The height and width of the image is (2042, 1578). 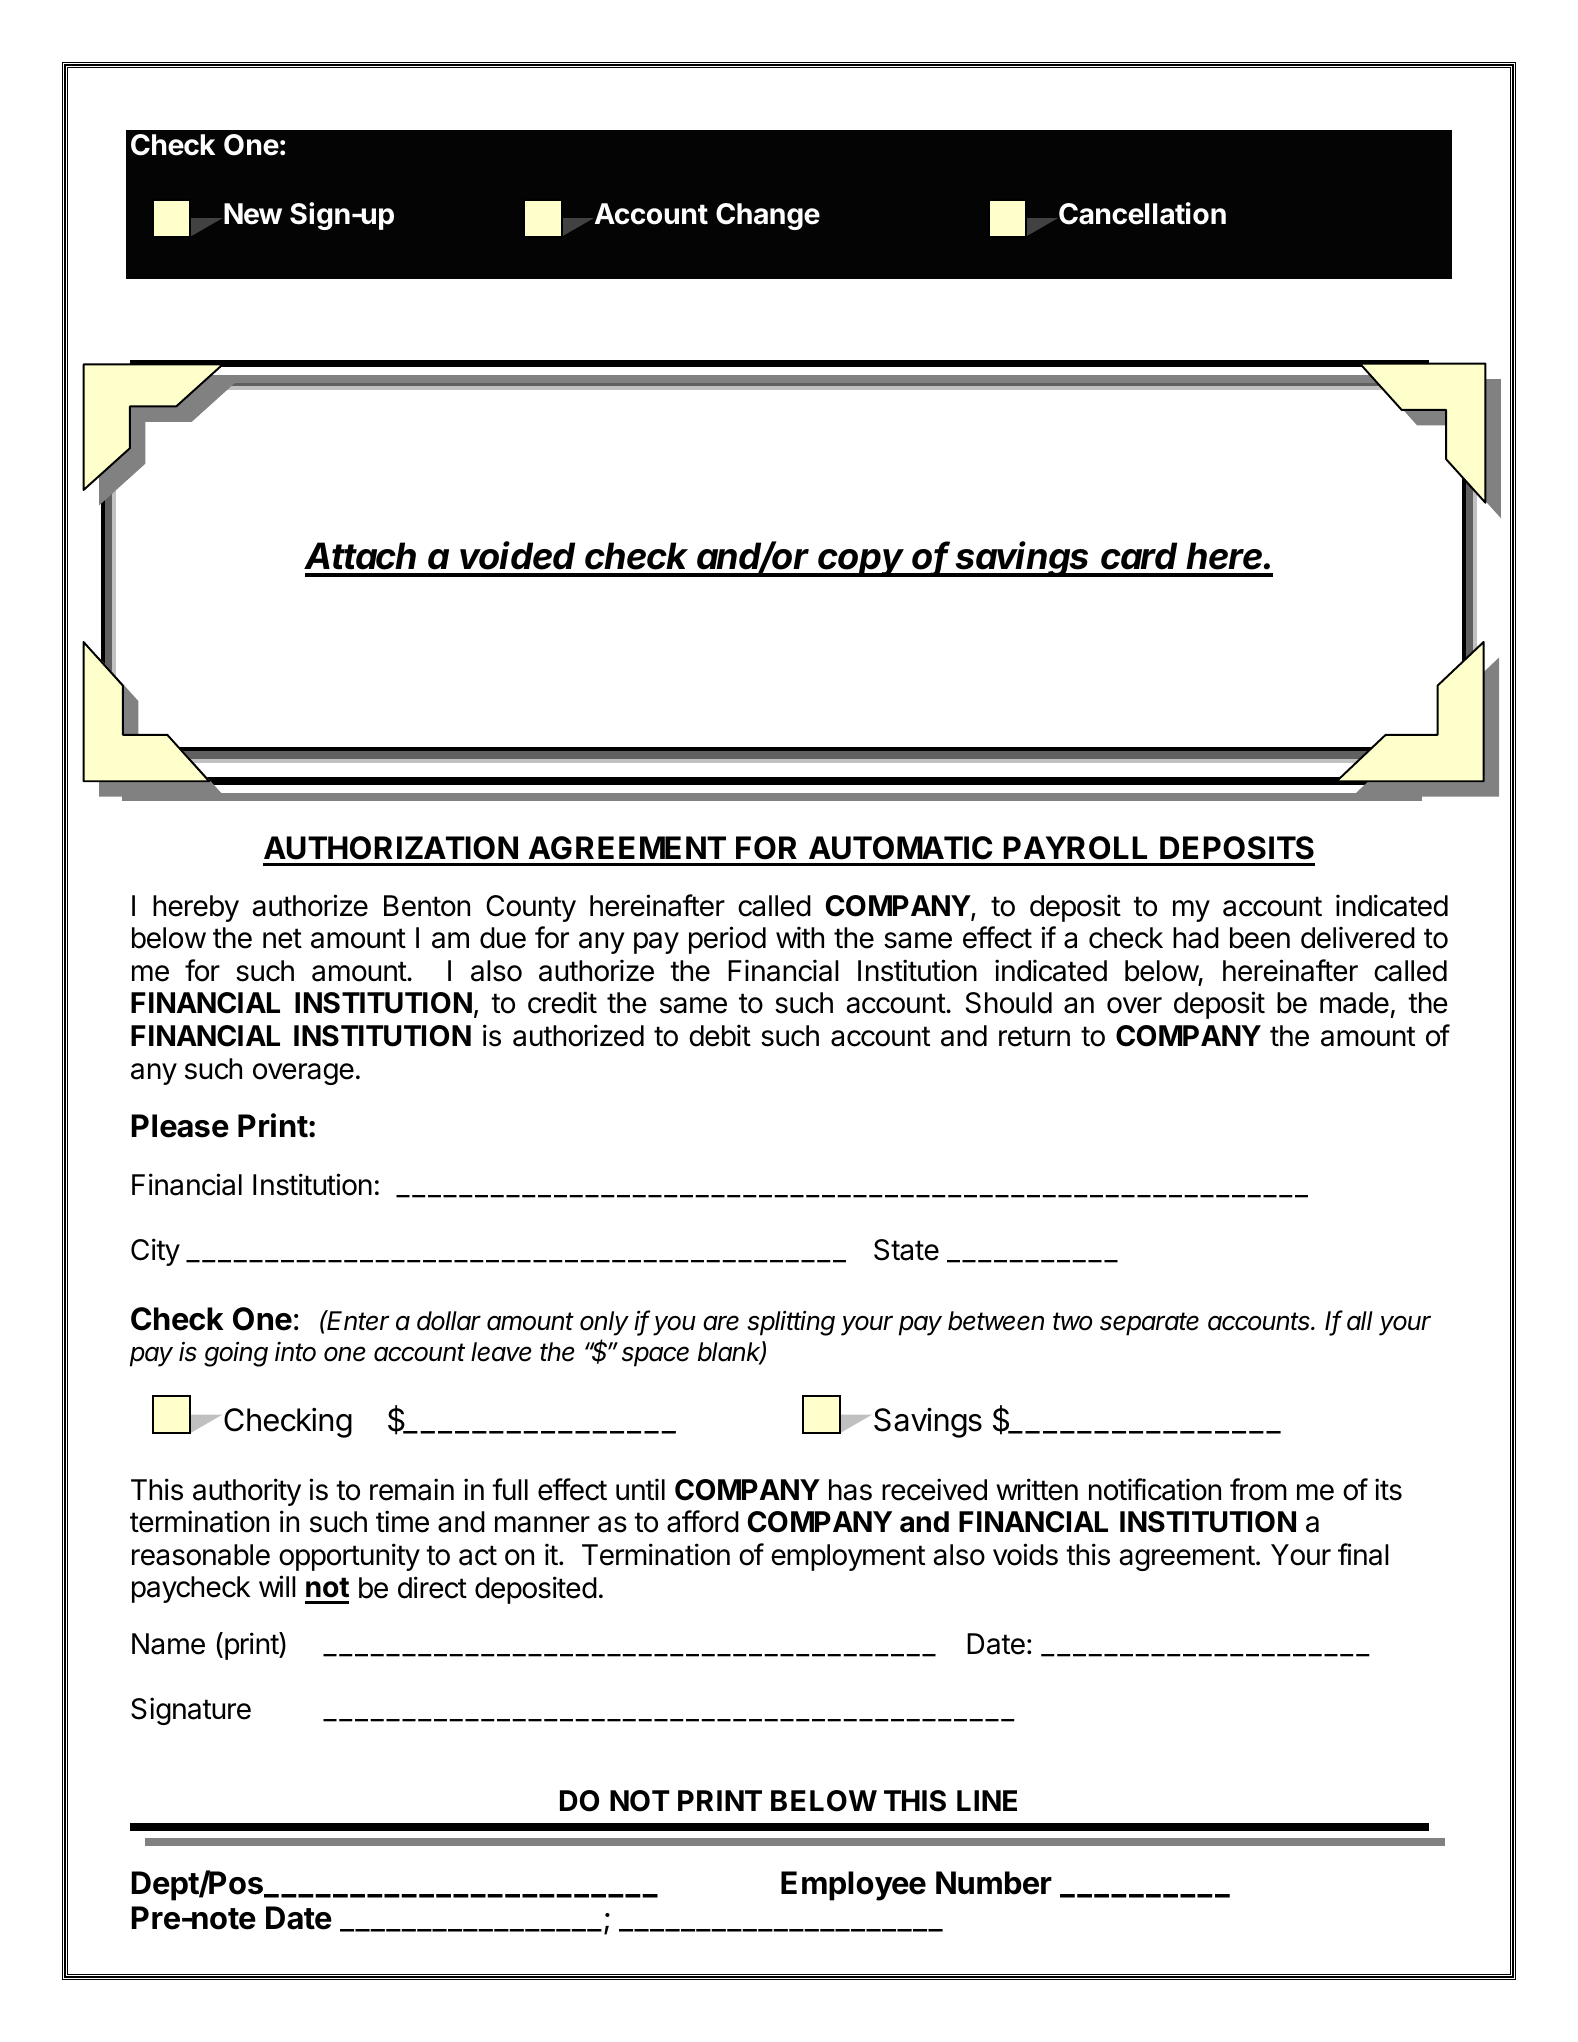 What do you see at coordinates (1149, 1324) in the image?
I see `separate` at bounding box center [1149, 1324].
